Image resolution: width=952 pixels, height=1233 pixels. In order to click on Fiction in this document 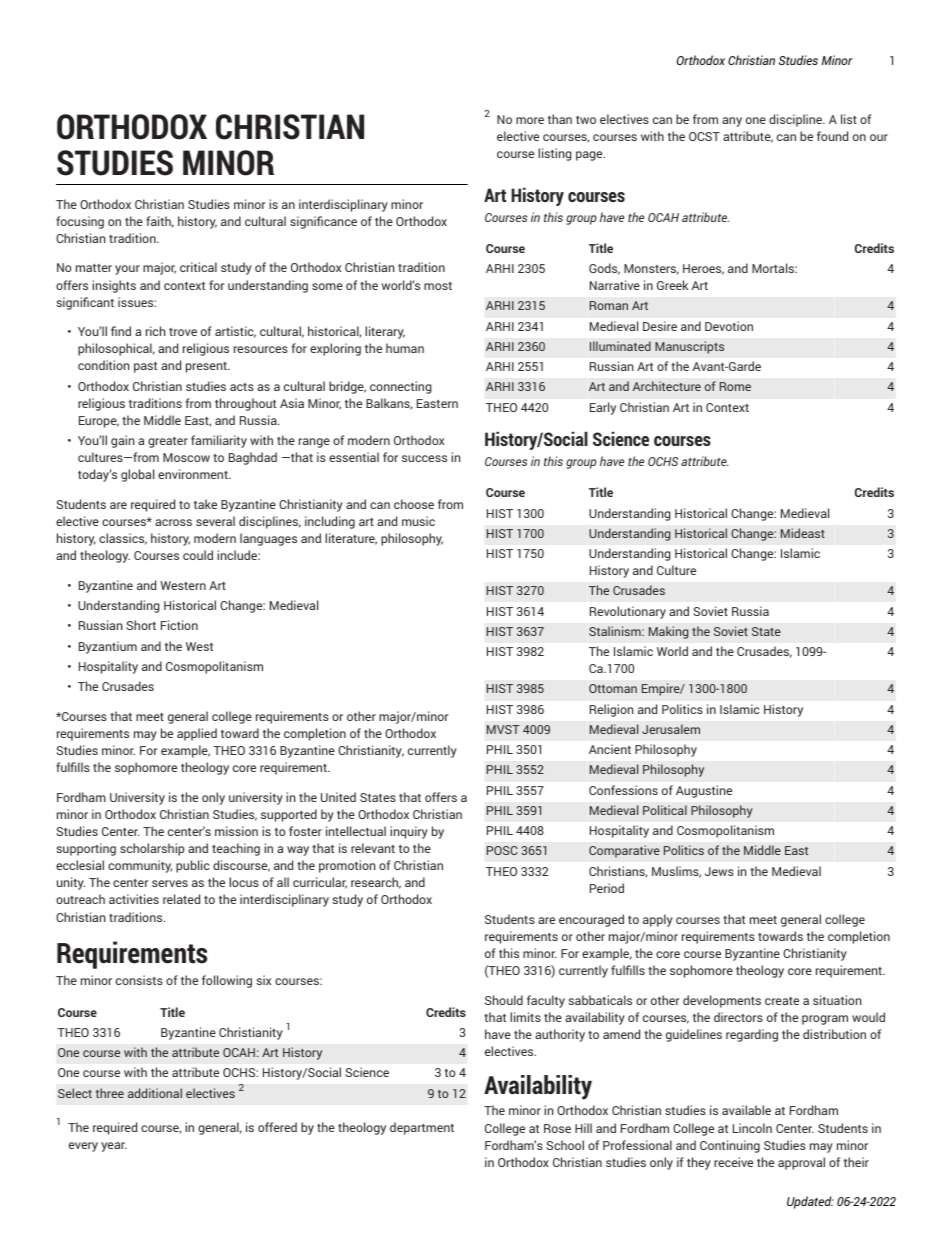, I will do `click(179, 625)`.
